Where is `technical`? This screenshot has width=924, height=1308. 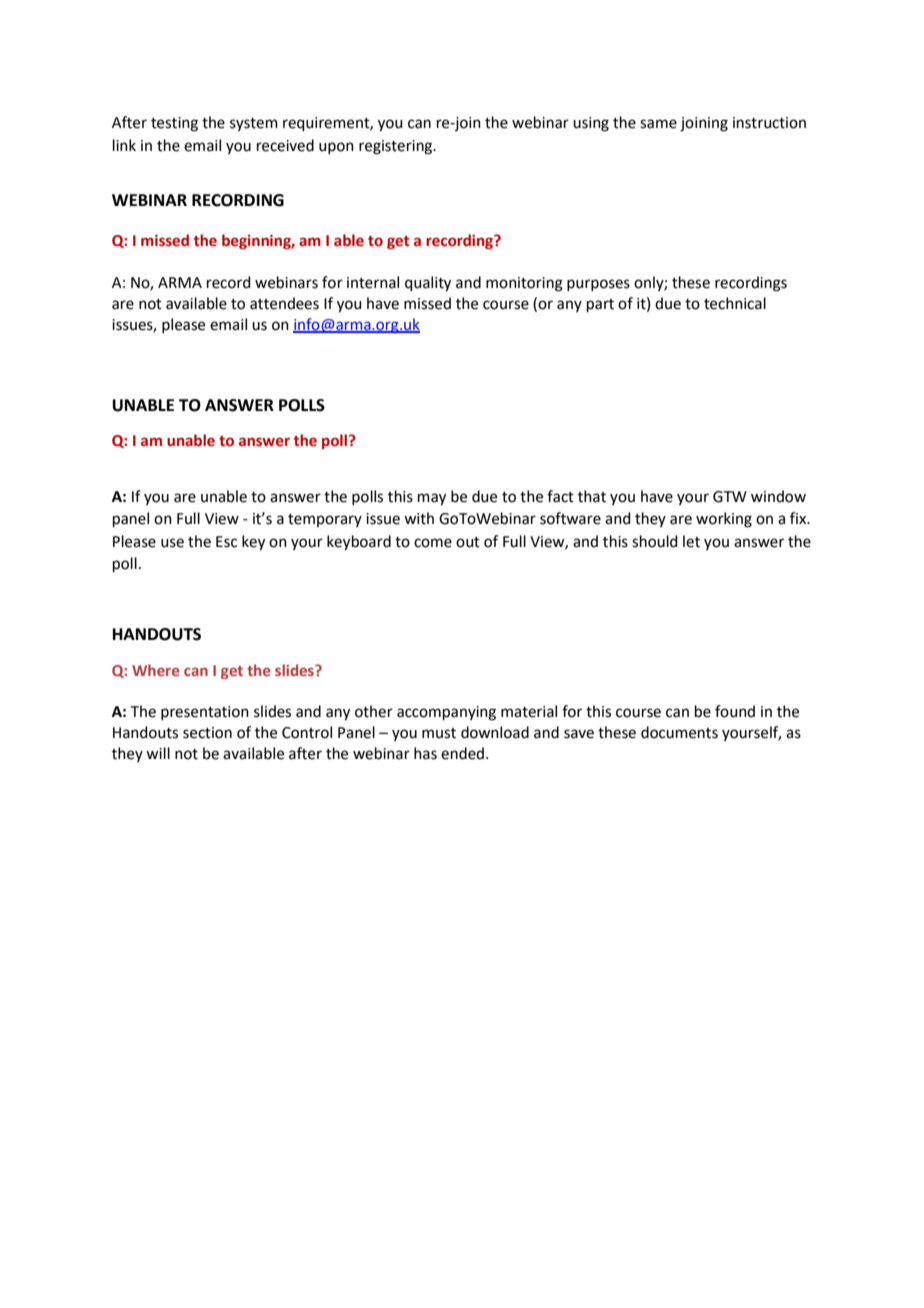 technical is located at coordinates (735, 303).
